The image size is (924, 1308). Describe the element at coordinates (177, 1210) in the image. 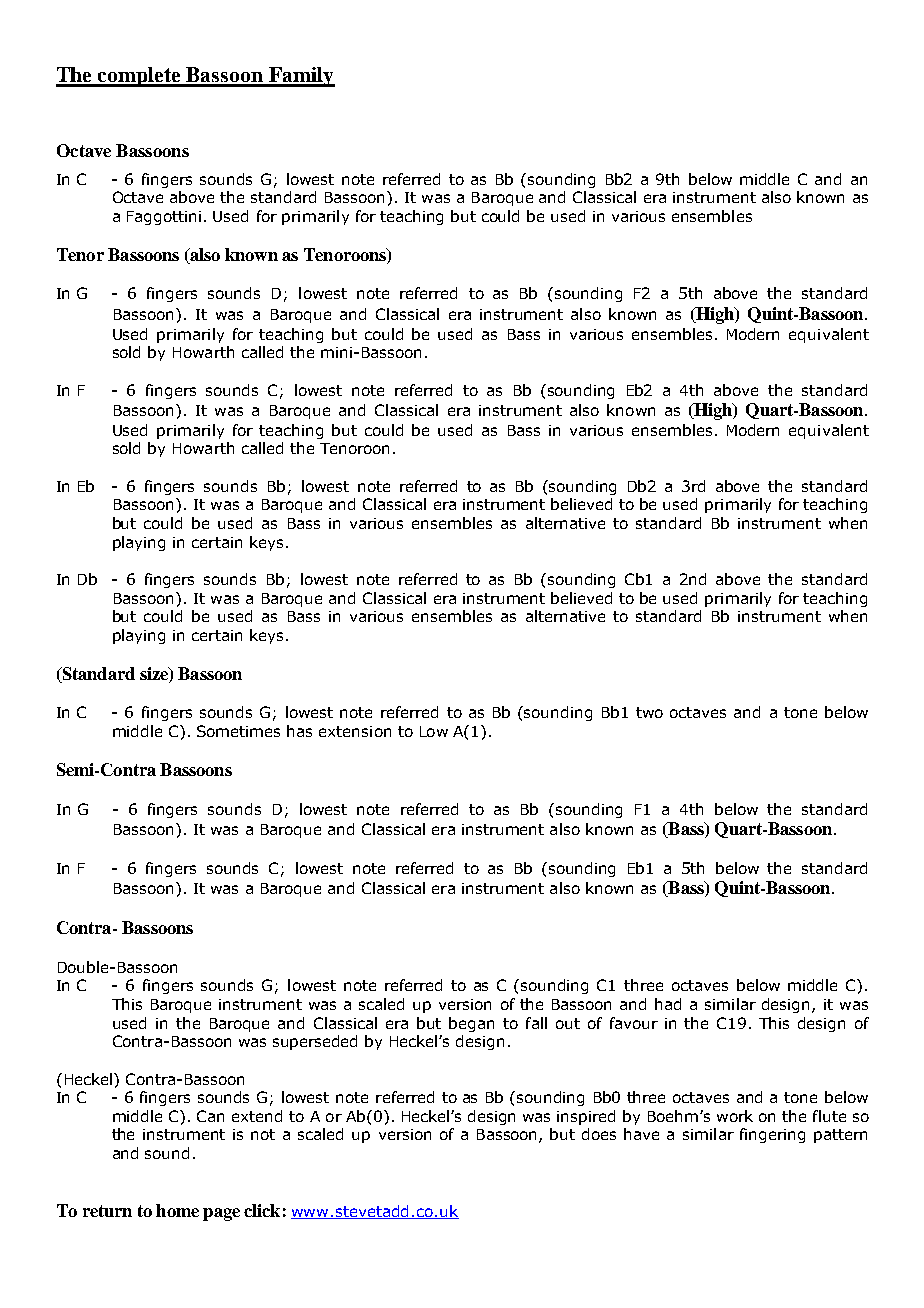

I see `home` at that location.
